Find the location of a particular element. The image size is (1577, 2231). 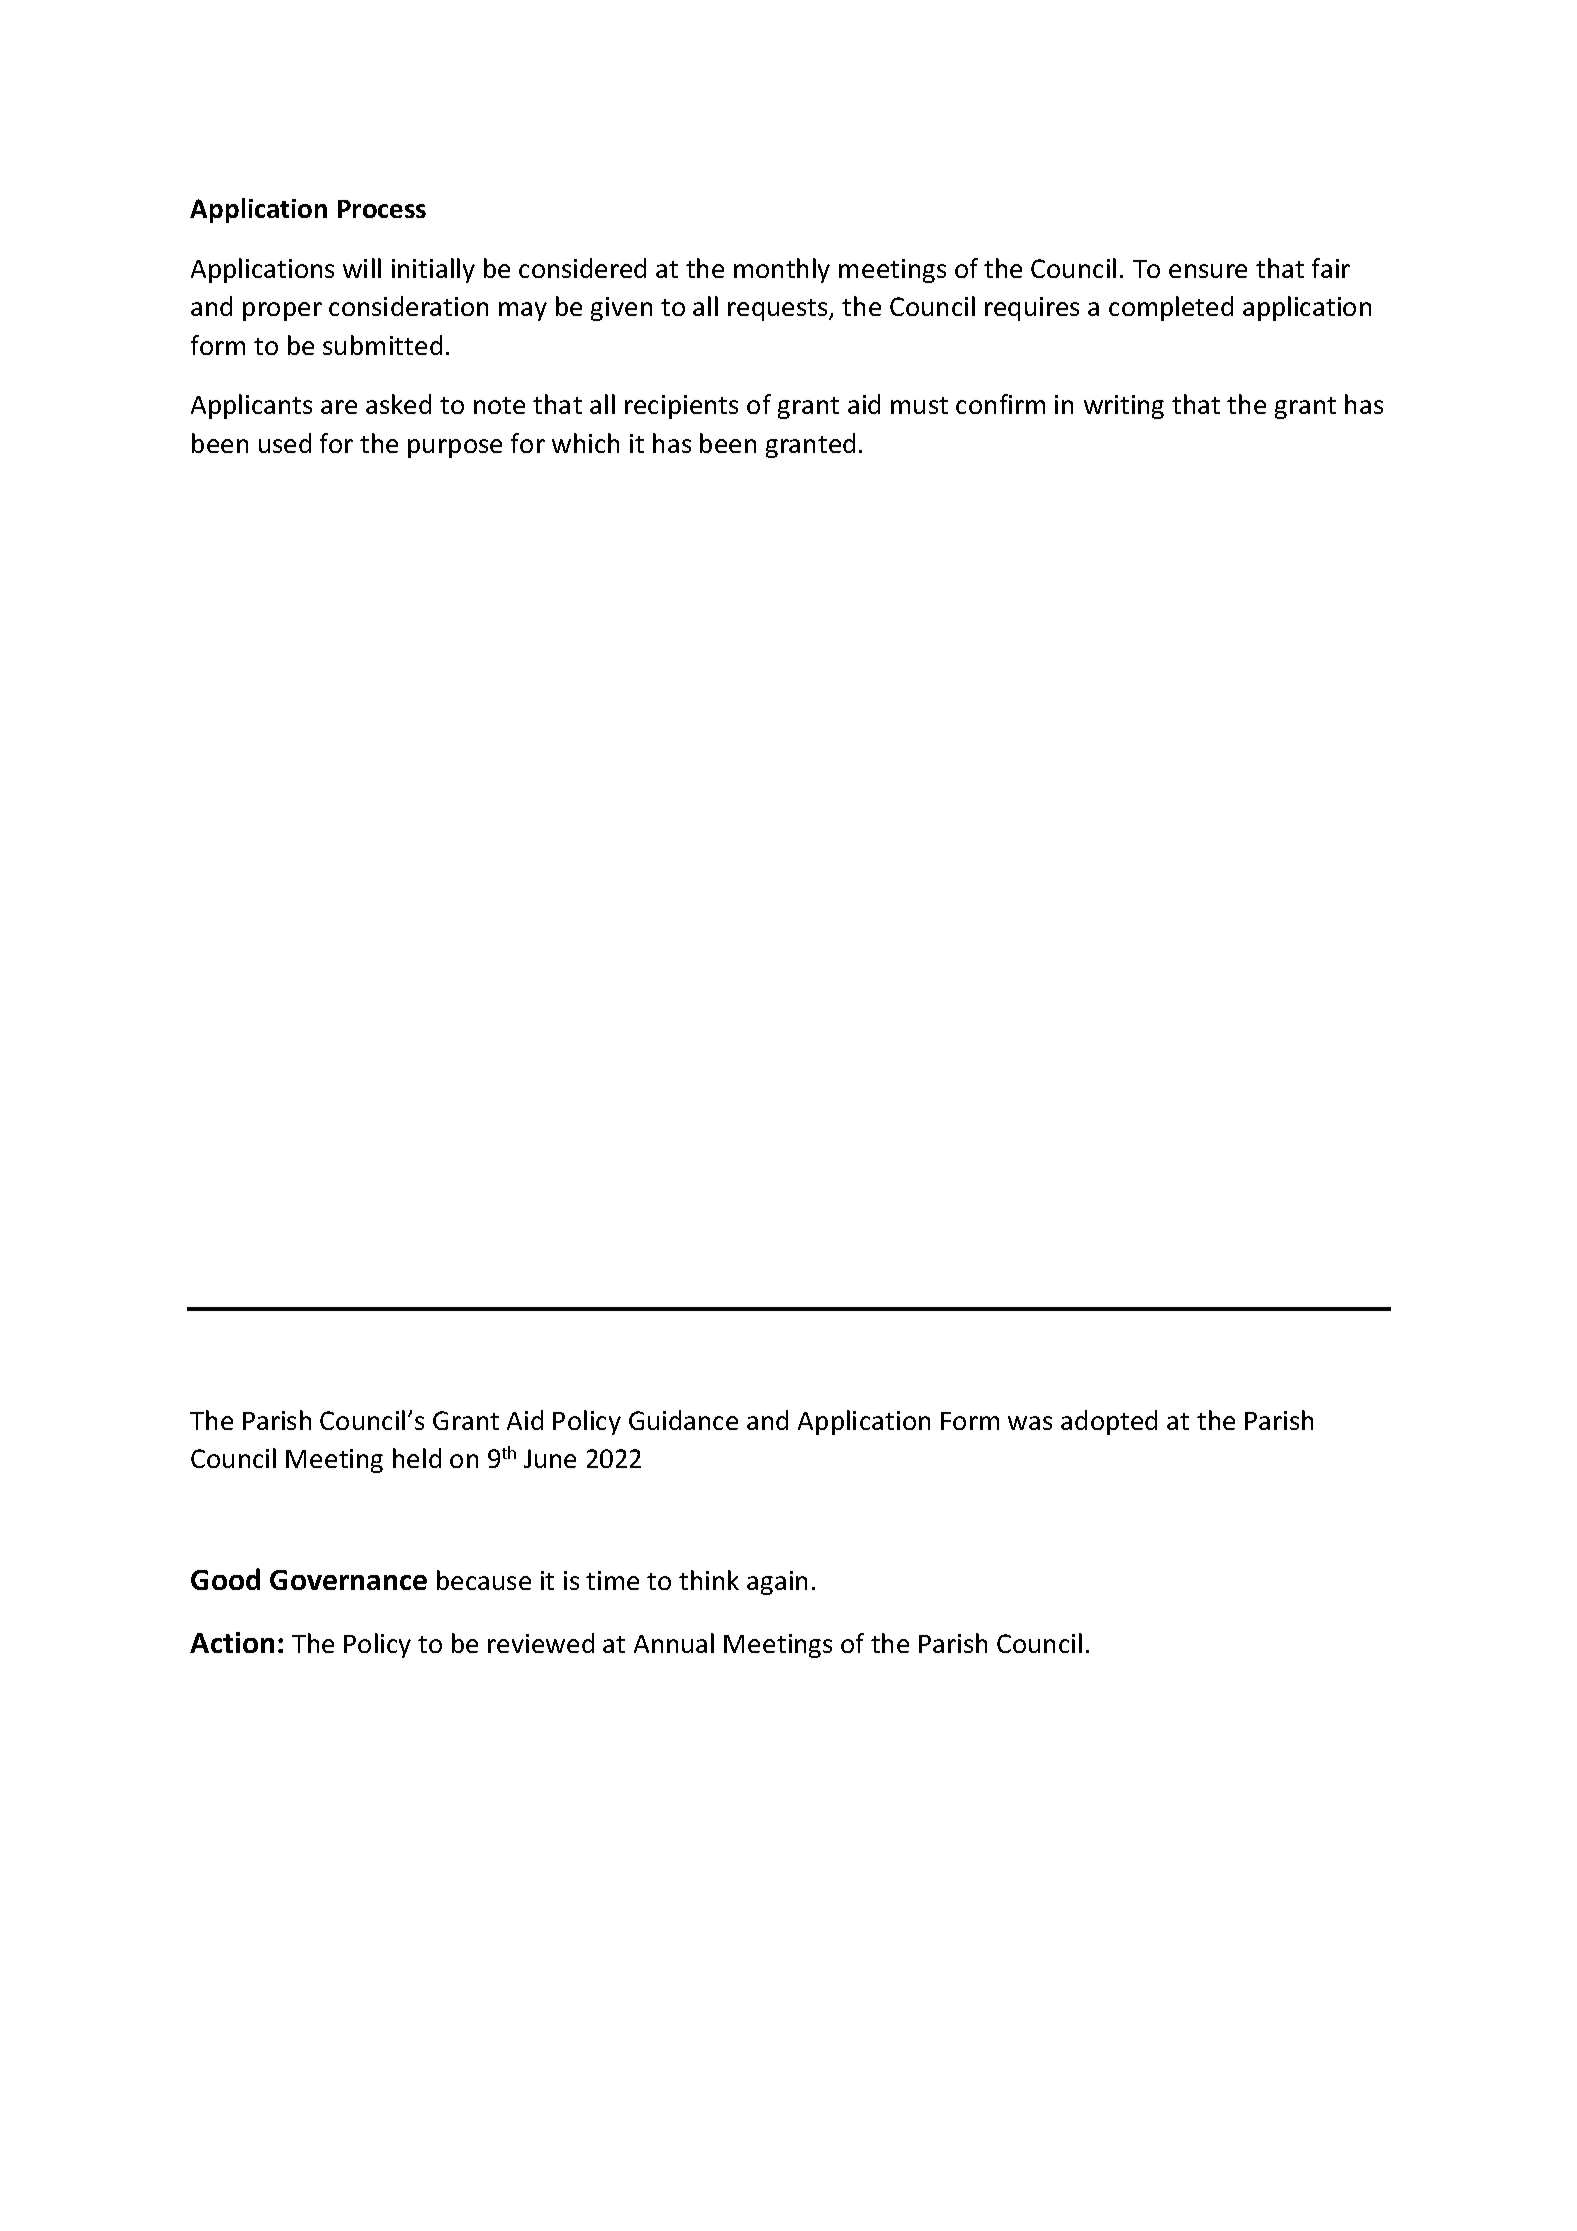

which is located at coordinates (585, 443).
